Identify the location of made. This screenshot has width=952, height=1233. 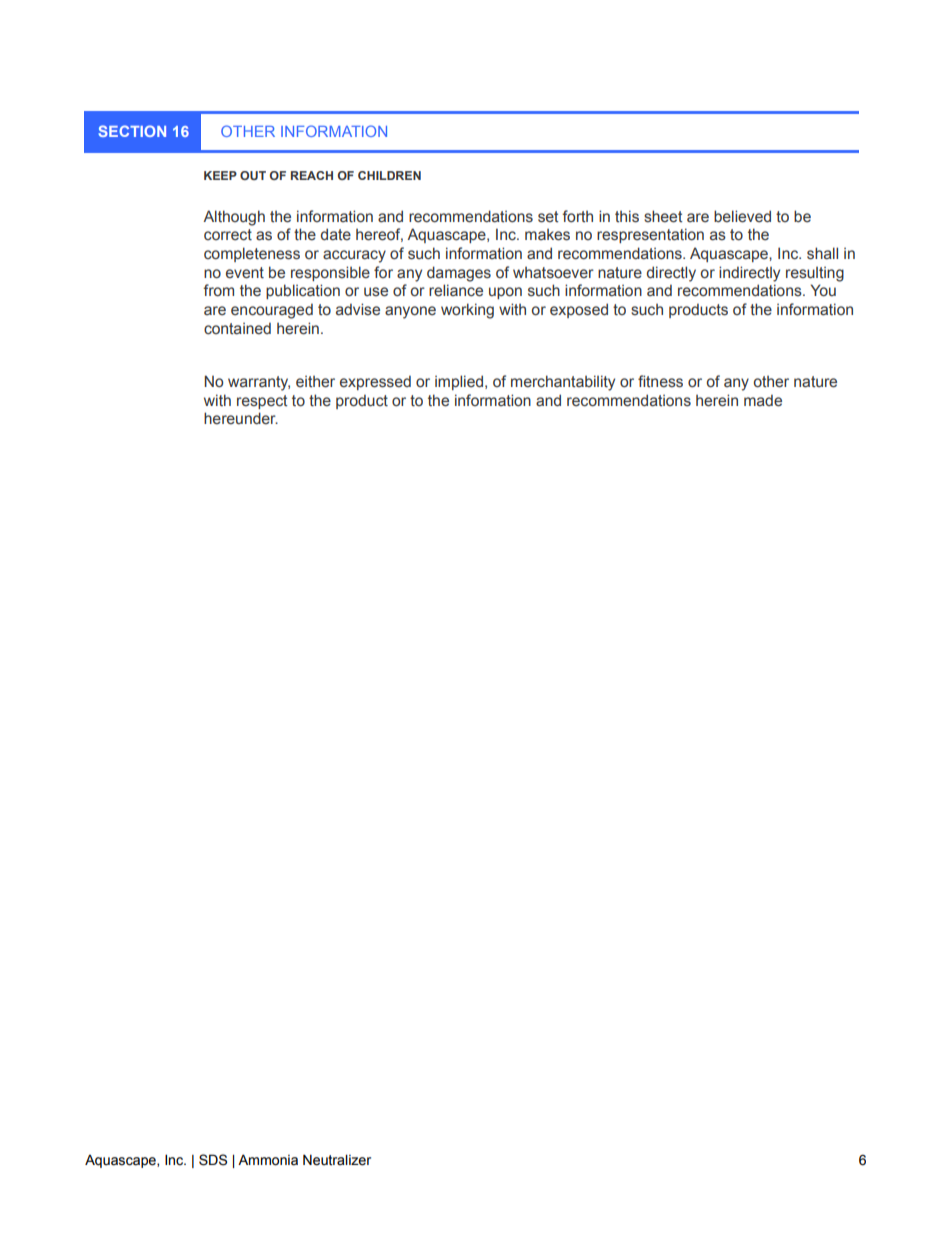
(763, 400).
